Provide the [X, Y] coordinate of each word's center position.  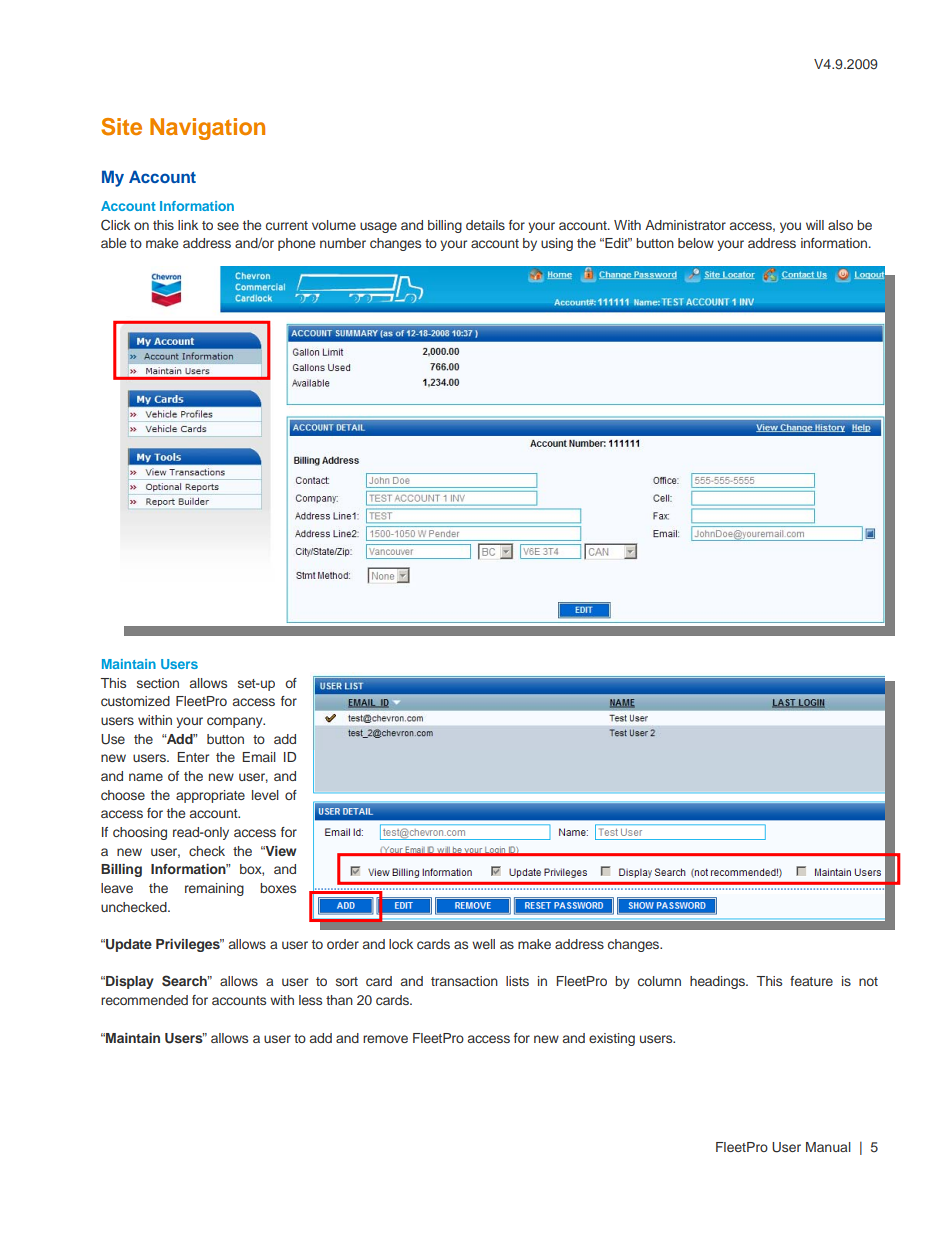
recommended [144, 1000]
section [158, 683]
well [483, 944]
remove [385, 1039]
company [236, 722]
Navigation [207, 129]
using [557, 244]
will [815, 225]
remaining [214, 889]
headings [718, 982]
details [485, 225]
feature [811, 981]
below [696, 243]
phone [296, 244]
